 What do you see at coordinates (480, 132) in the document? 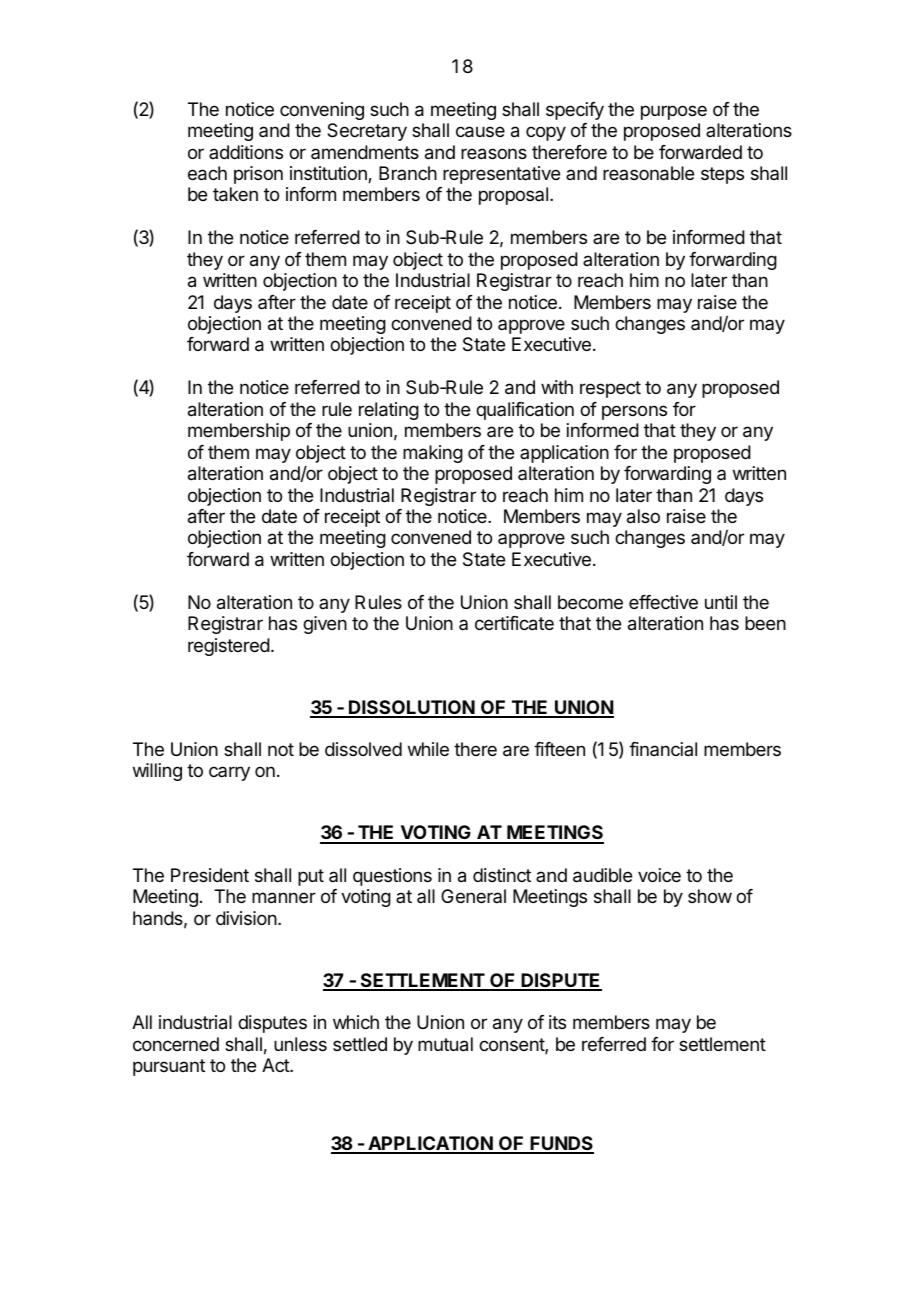
I see `cause` at bounding box center [480, 132].
